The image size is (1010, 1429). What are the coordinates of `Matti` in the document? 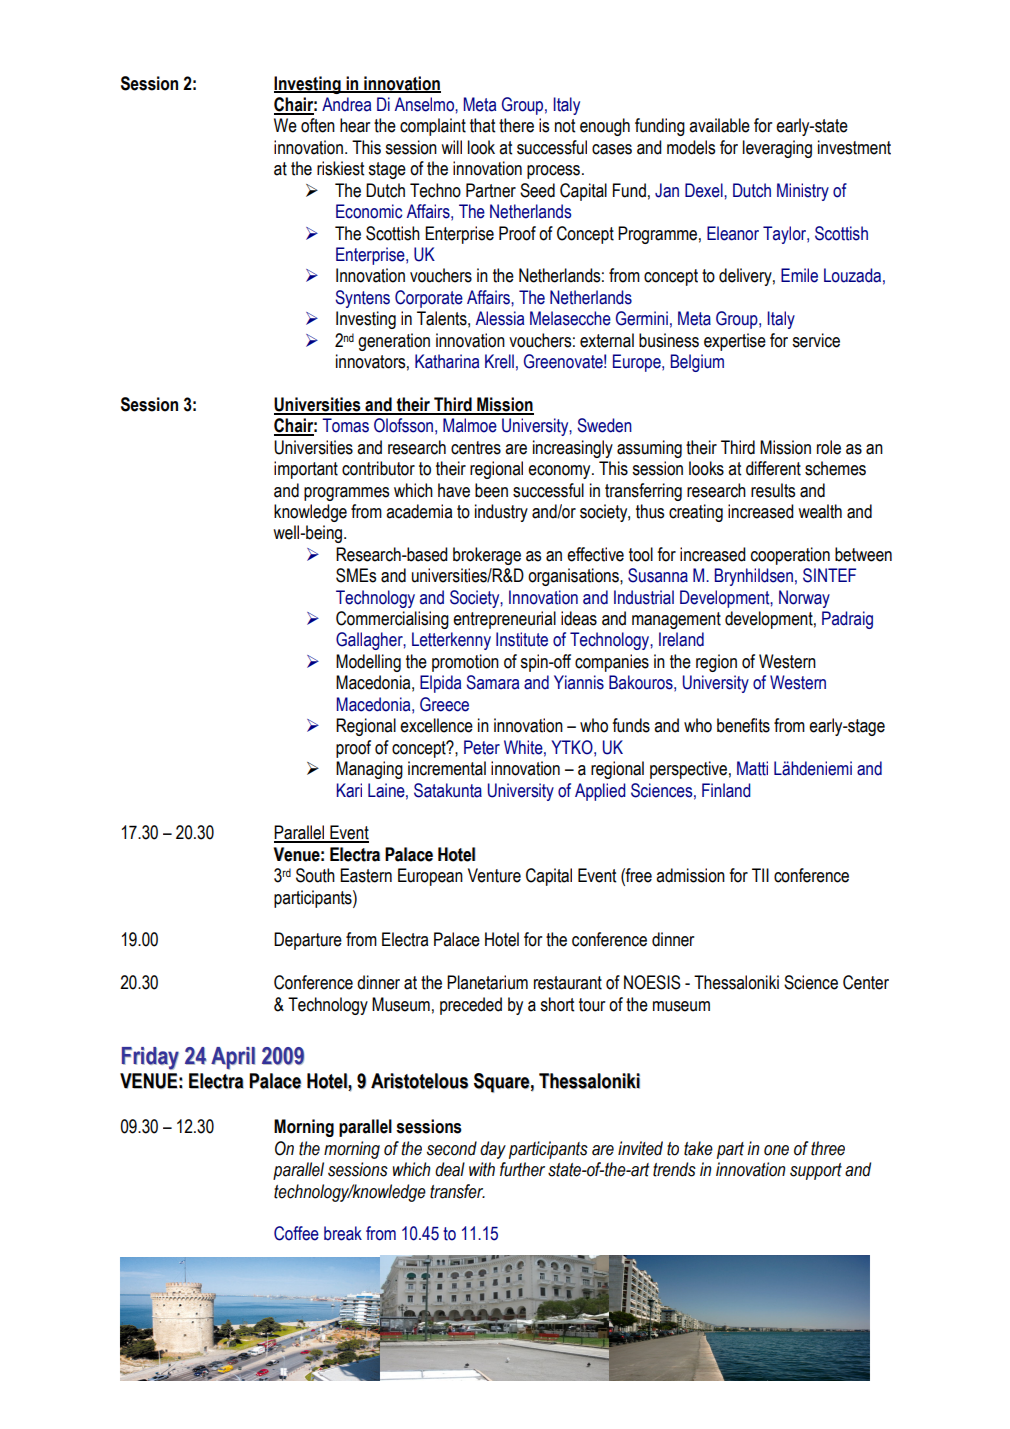 It's located at (752, 768).
